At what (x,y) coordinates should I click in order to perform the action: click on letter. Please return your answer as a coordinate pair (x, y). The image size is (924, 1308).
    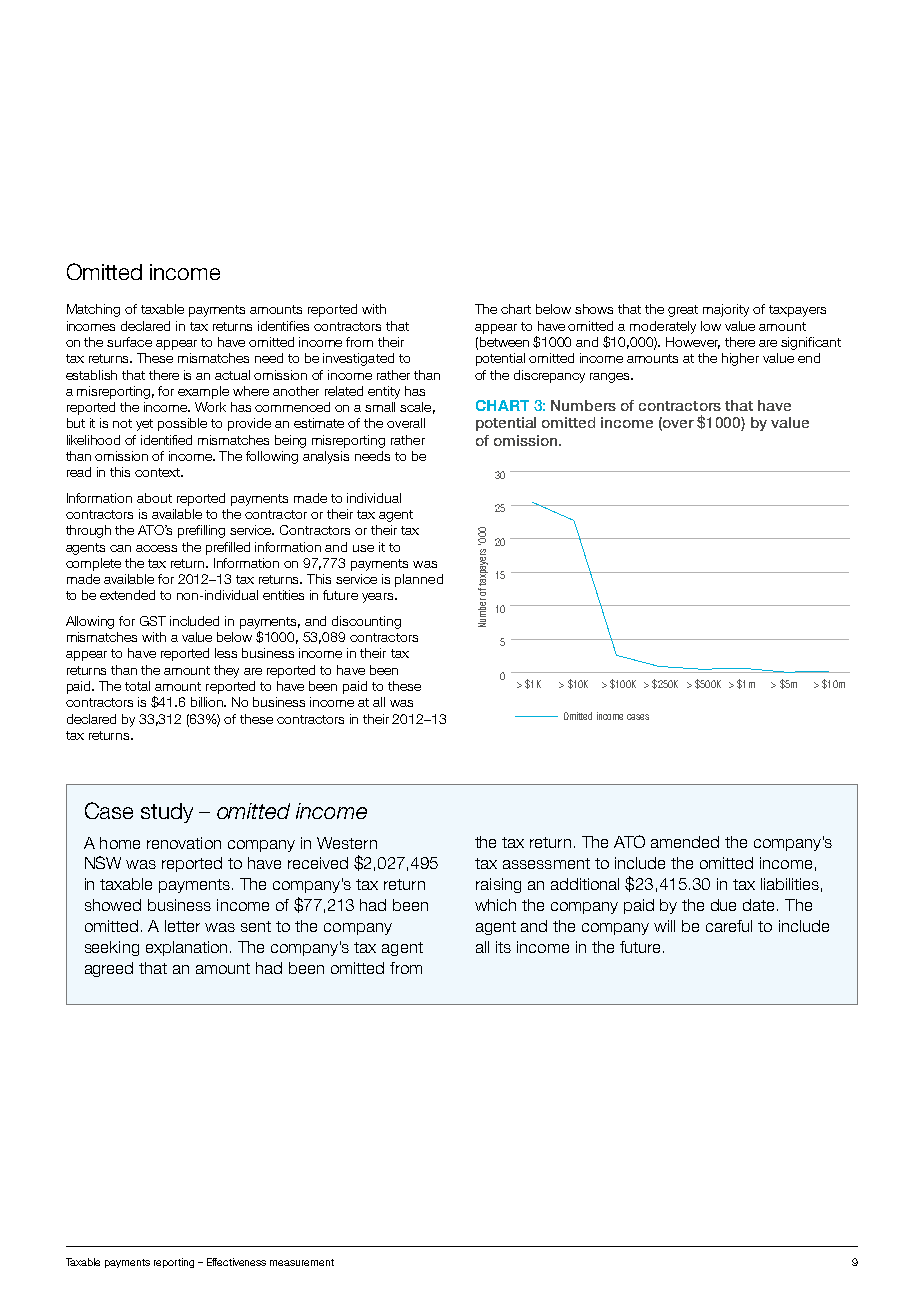
    Looking at the image, I should click on (182, 926).
